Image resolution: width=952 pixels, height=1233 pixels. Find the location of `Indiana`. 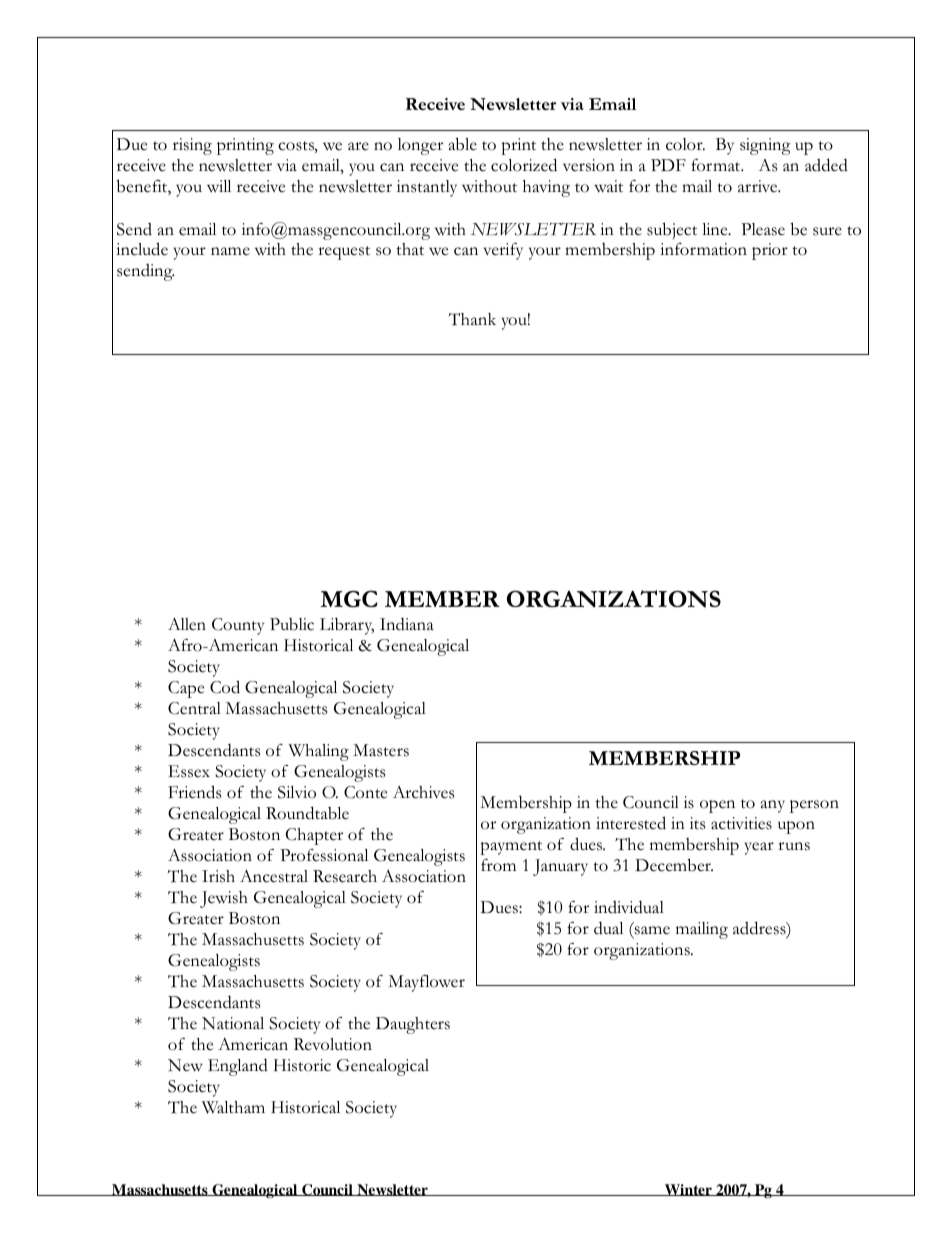

Indiana is located at coordinates (407, 624).
